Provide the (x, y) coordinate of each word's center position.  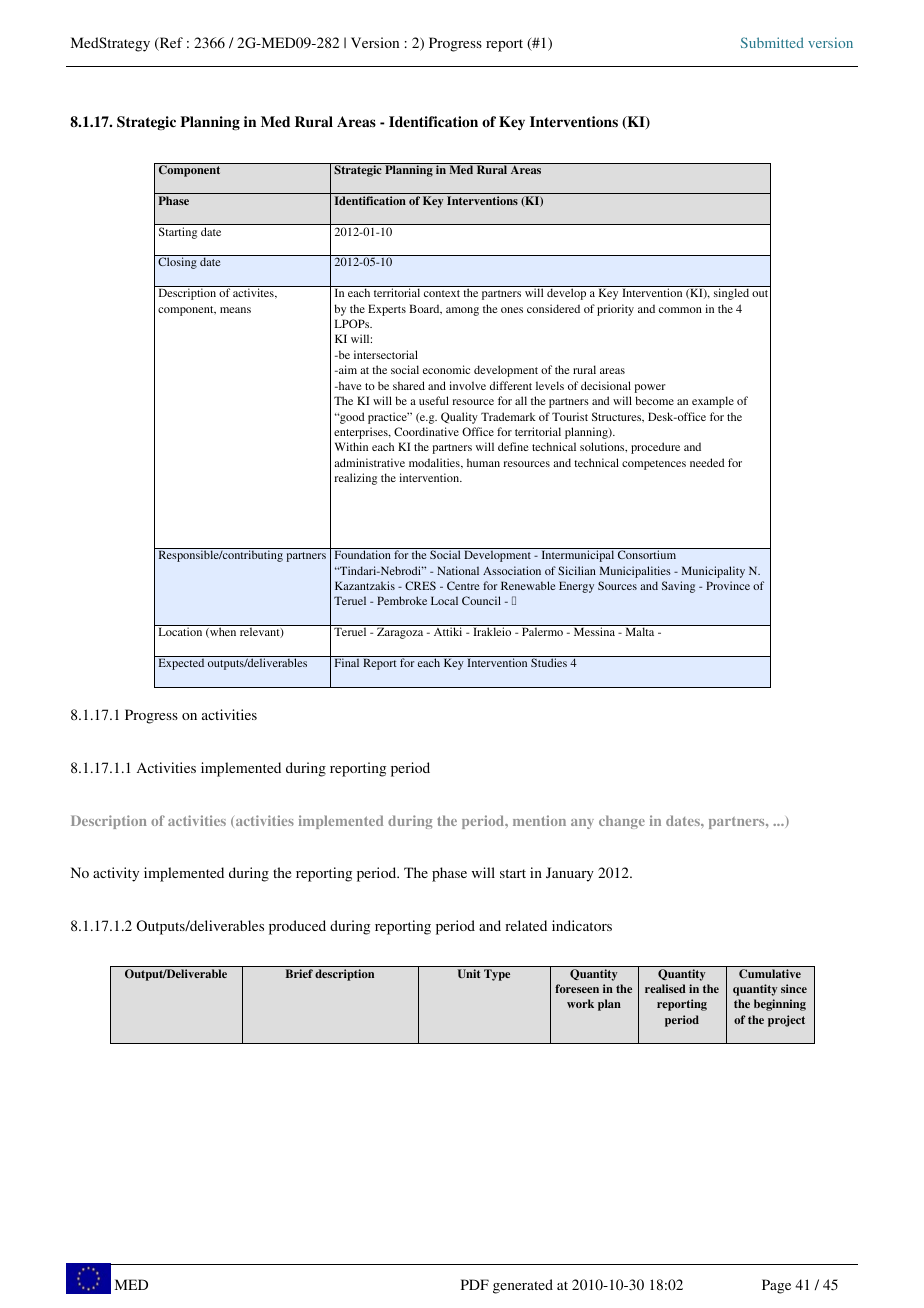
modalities (435, 463)
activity (116, 874)
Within (351, 446)
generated (523, 1286)
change (622, 822)
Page (776, 1286)
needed (707, 462)
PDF (475, 1284)
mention (539, 820)
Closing (177, 263)
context (442, 293)
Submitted (772, 42)
